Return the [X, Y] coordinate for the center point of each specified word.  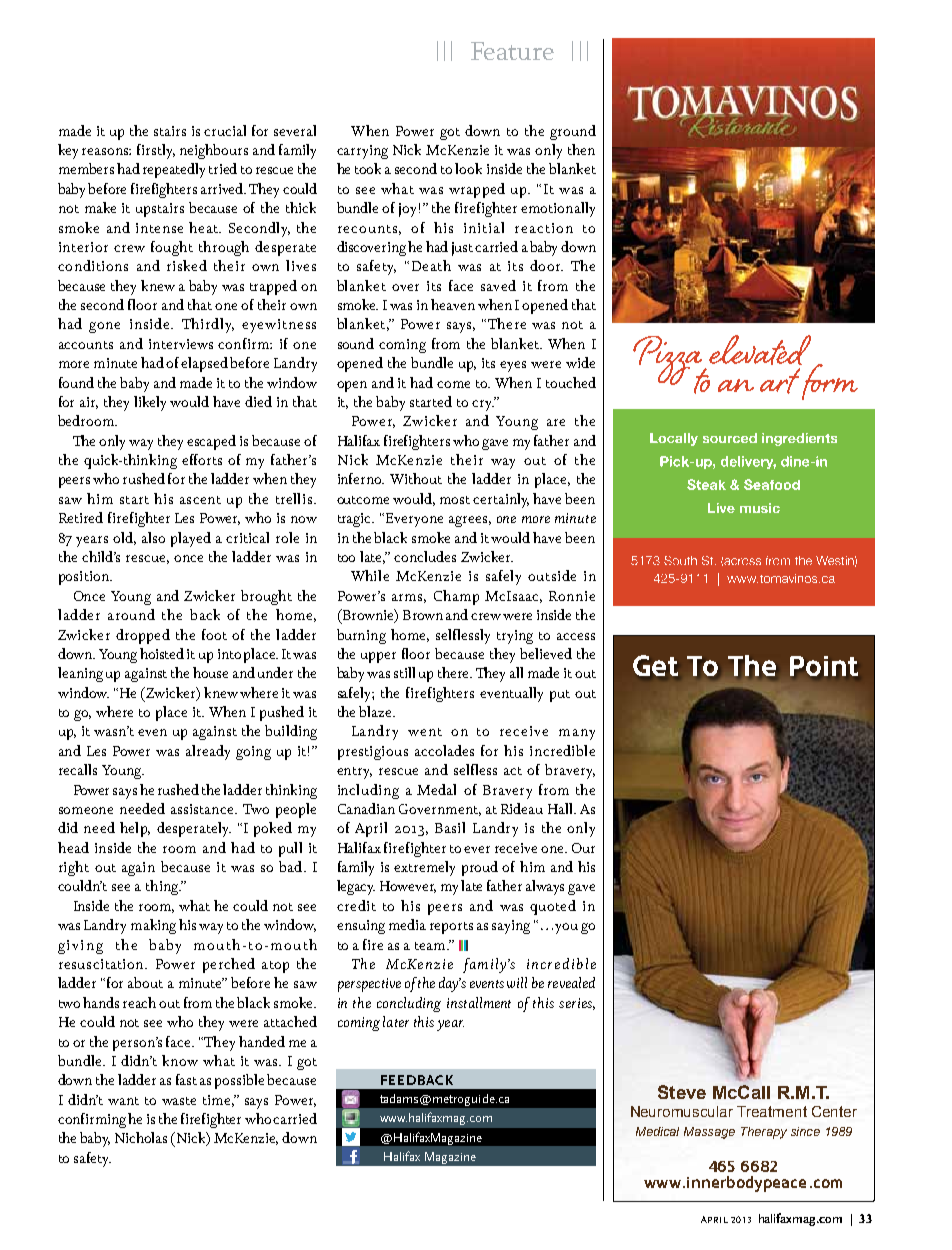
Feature [512, 51]
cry [483, 405]
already [208, 752]
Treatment [772, 1111]
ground [573, 132]
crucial [225, 130]
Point [824, 666]
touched [571, 382]
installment [479, 1002]
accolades [444, 750]
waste [179, 1101]
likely [150, 403]
